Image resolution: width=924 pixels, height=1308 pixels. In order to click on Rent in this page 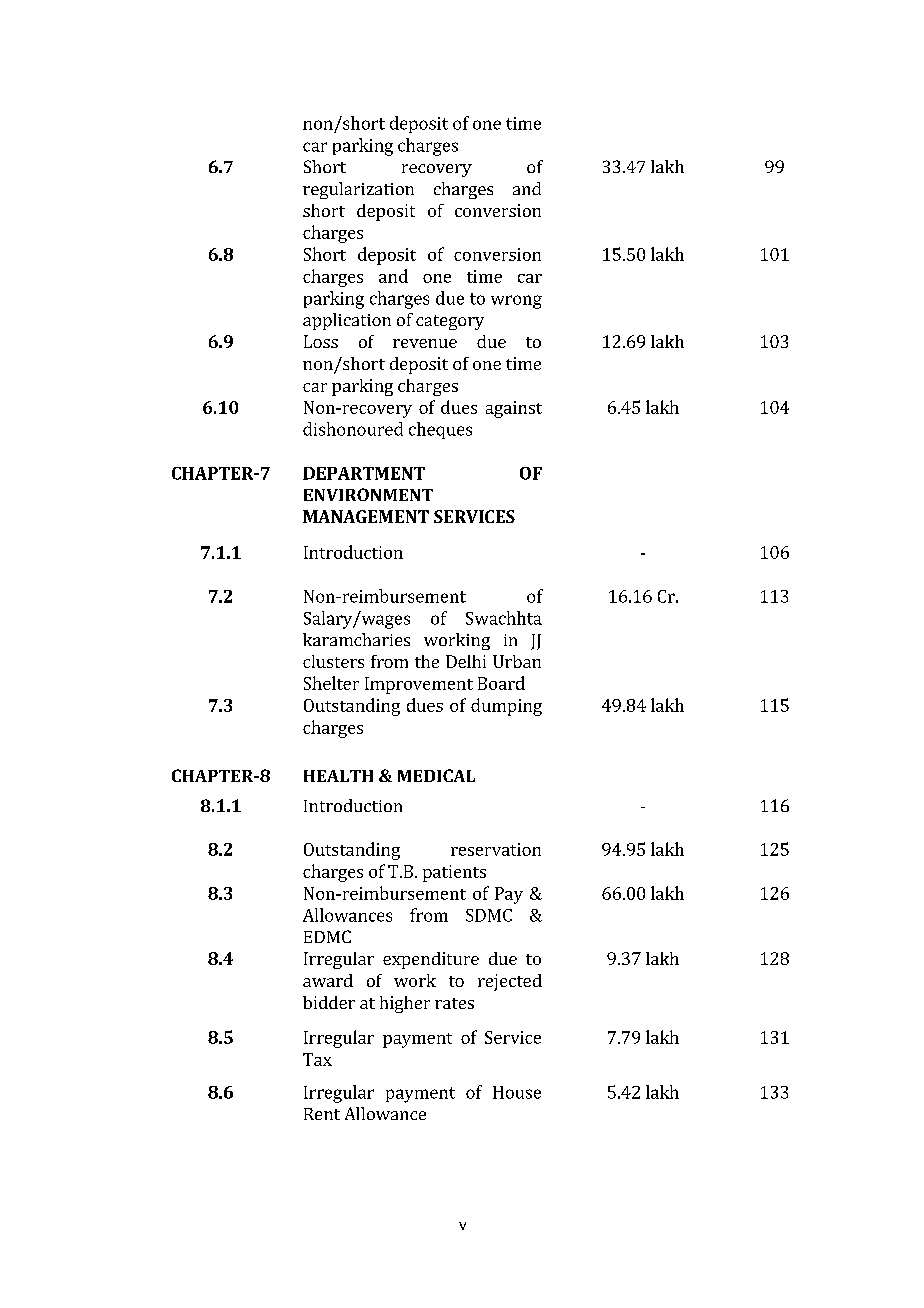, I will do `click(322, 1114)`.
